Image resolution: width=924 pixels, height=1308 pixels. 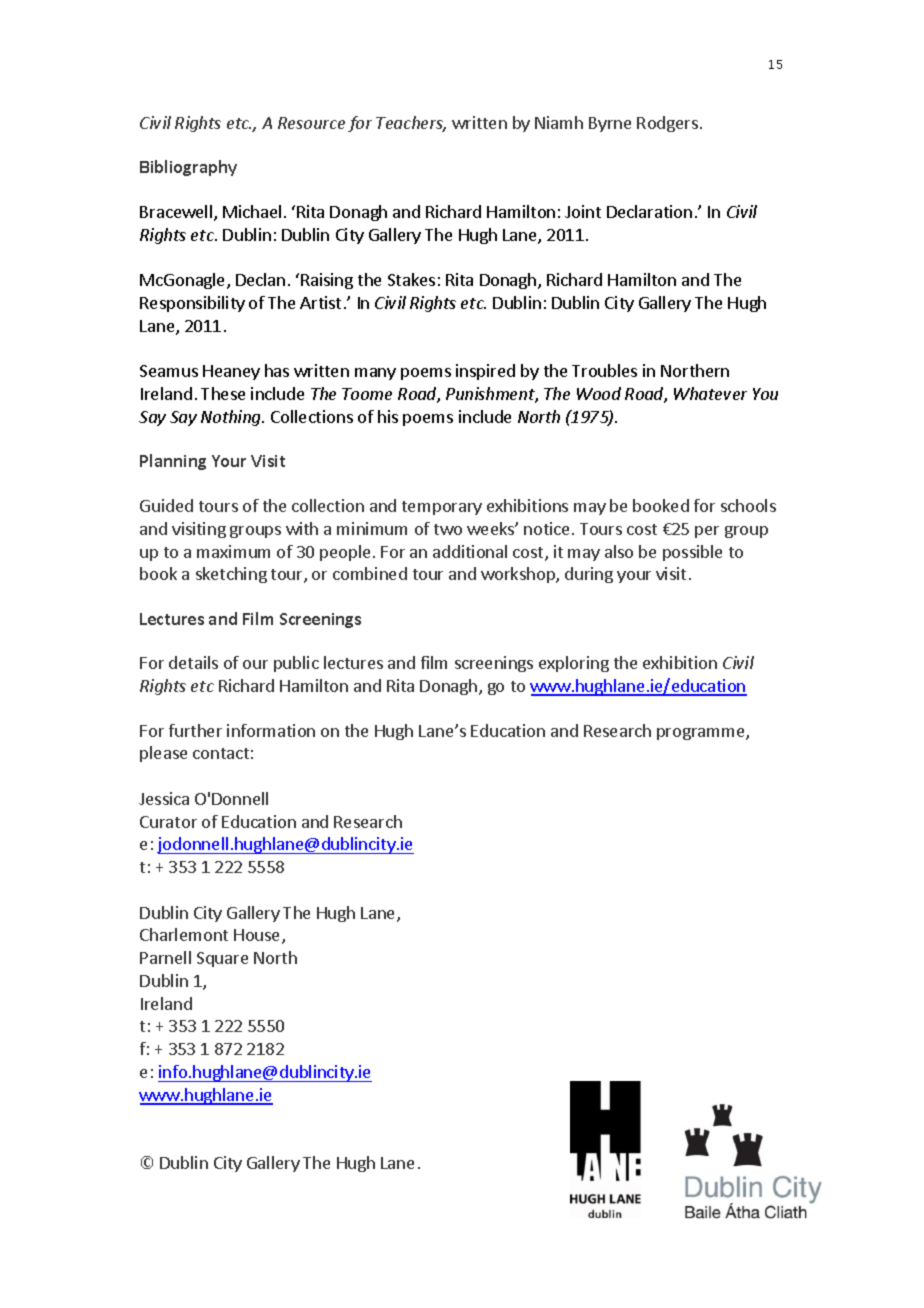 I want to click on Niamh, so click(x=559, y=122).
